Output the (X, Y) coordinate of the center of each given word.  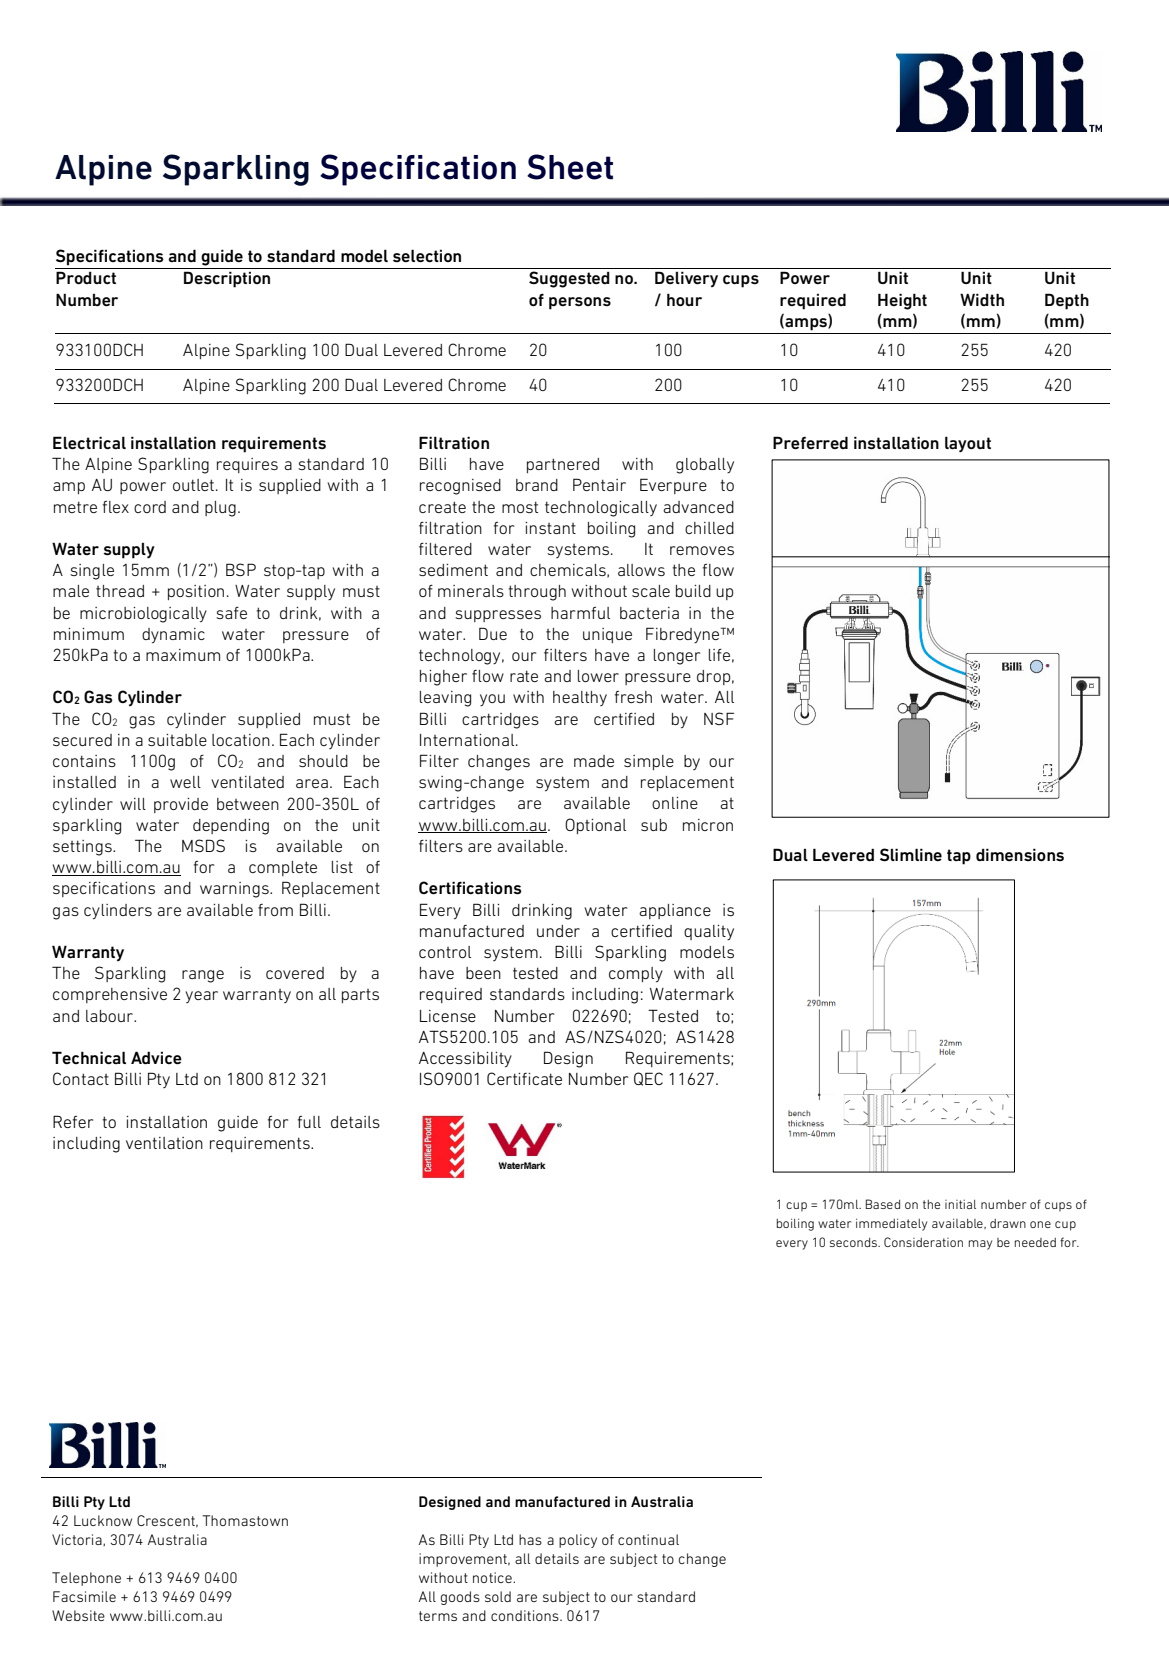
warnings (235, 890)
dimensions (1020, 855)
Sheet (570, 167)
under (558, 931)
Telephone (86, 1579)
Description (227, 279)
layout (968, 444)
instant (550, 528)
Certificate (524, 1078)
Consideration (923, 1242)
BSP (241, 569)
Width (982, 299)
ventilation (164, 1143)
